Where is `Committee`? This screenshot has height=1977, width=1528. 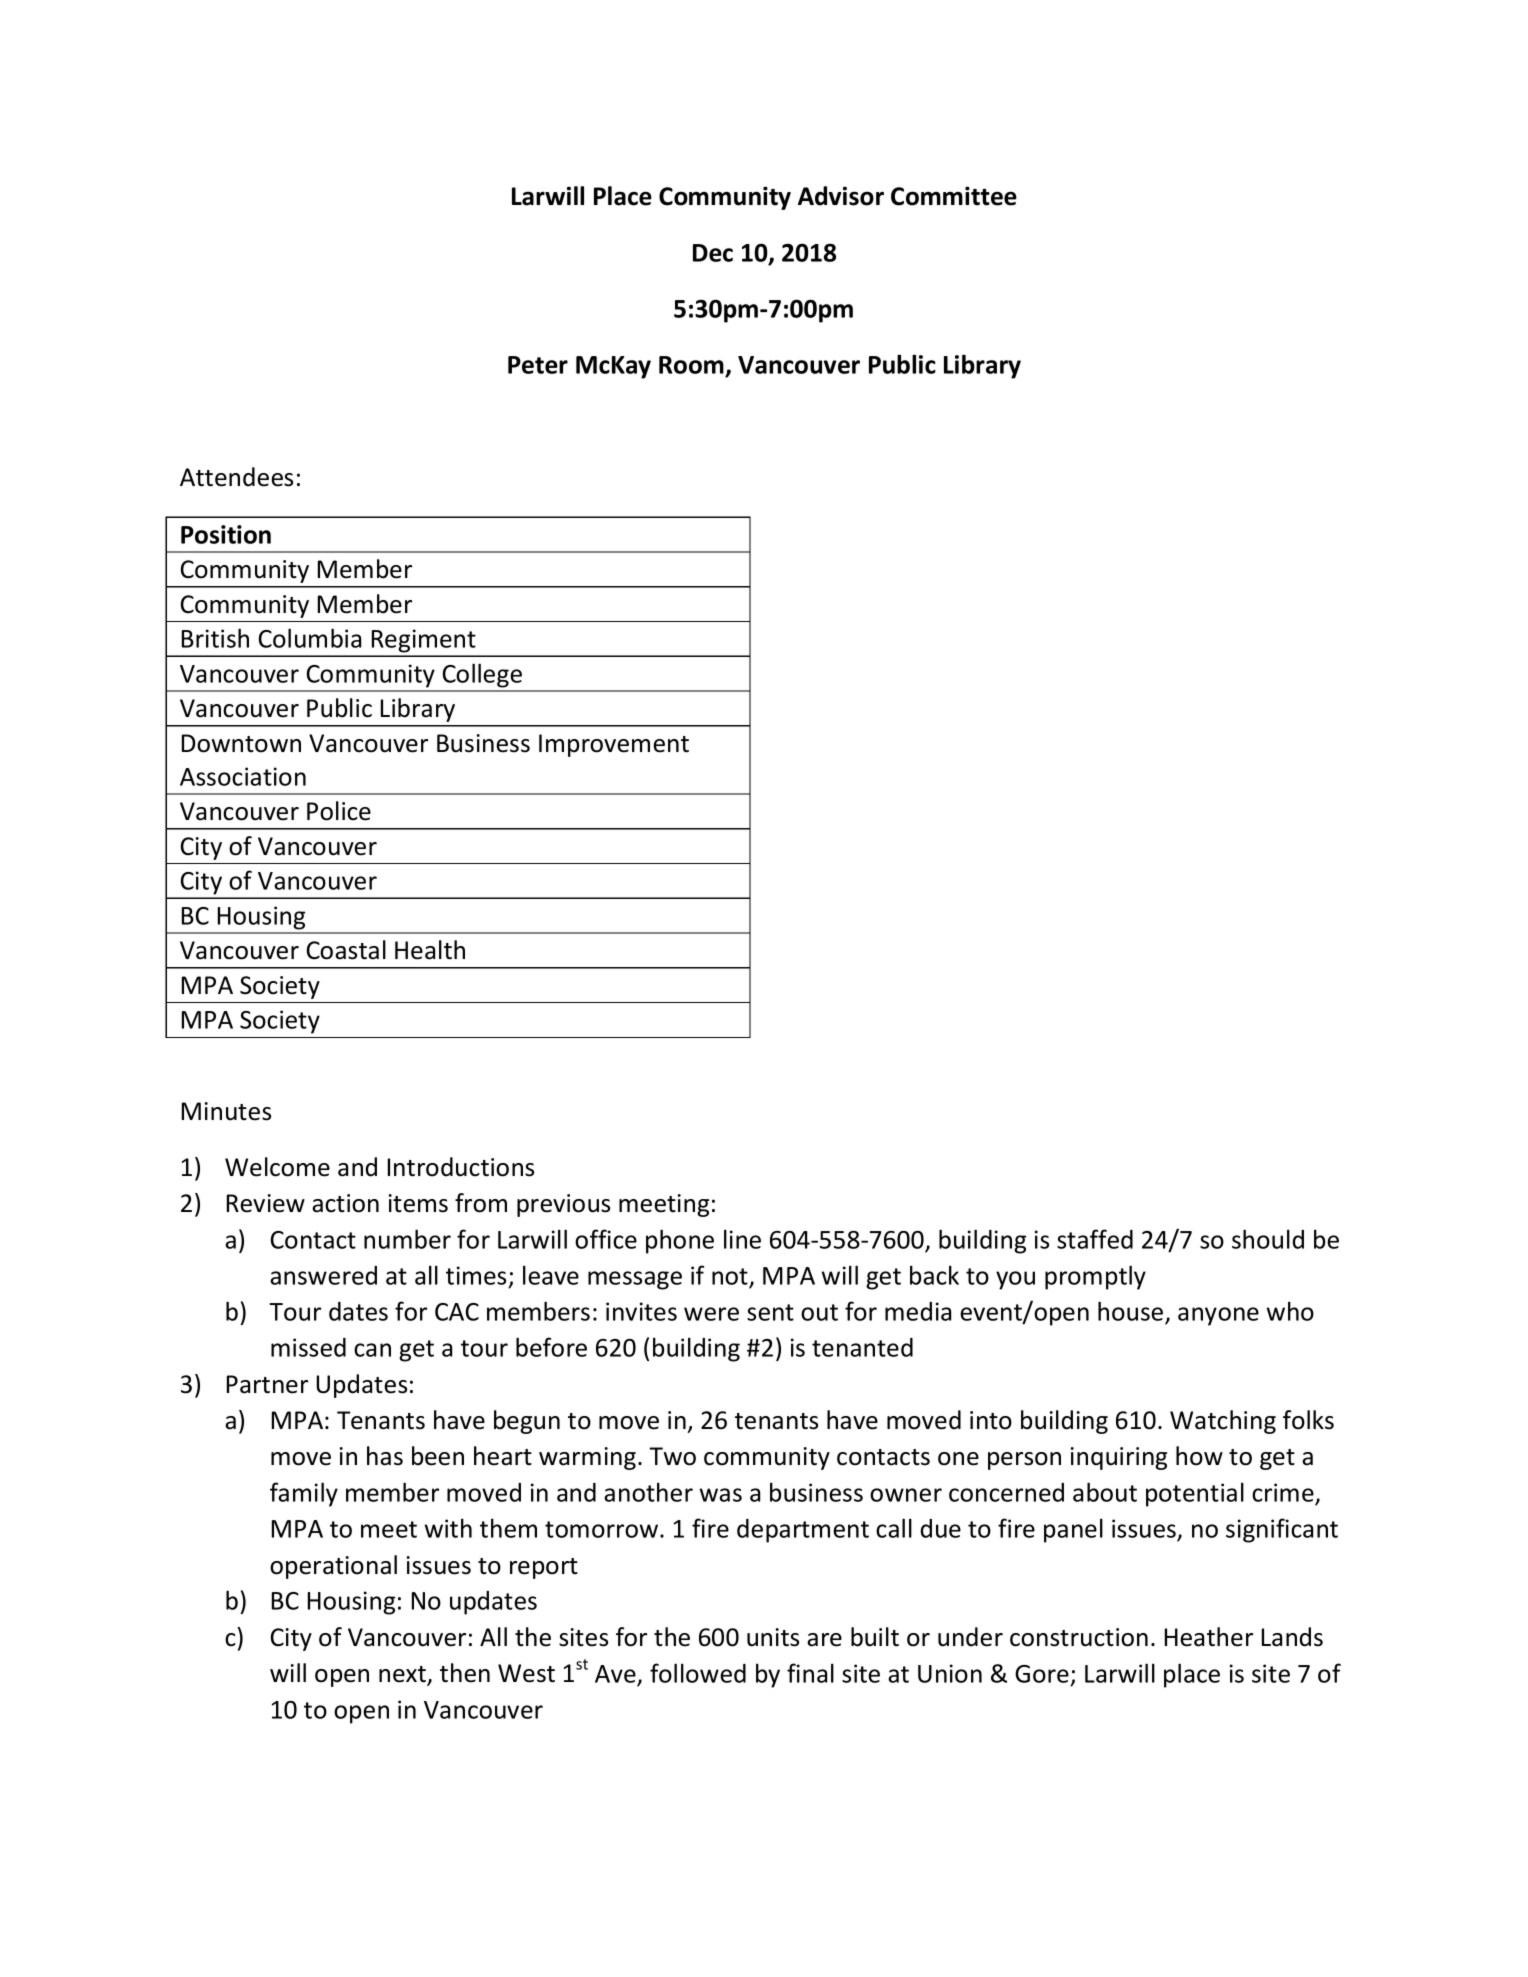
Committee is located at coordinates (954, 196).
